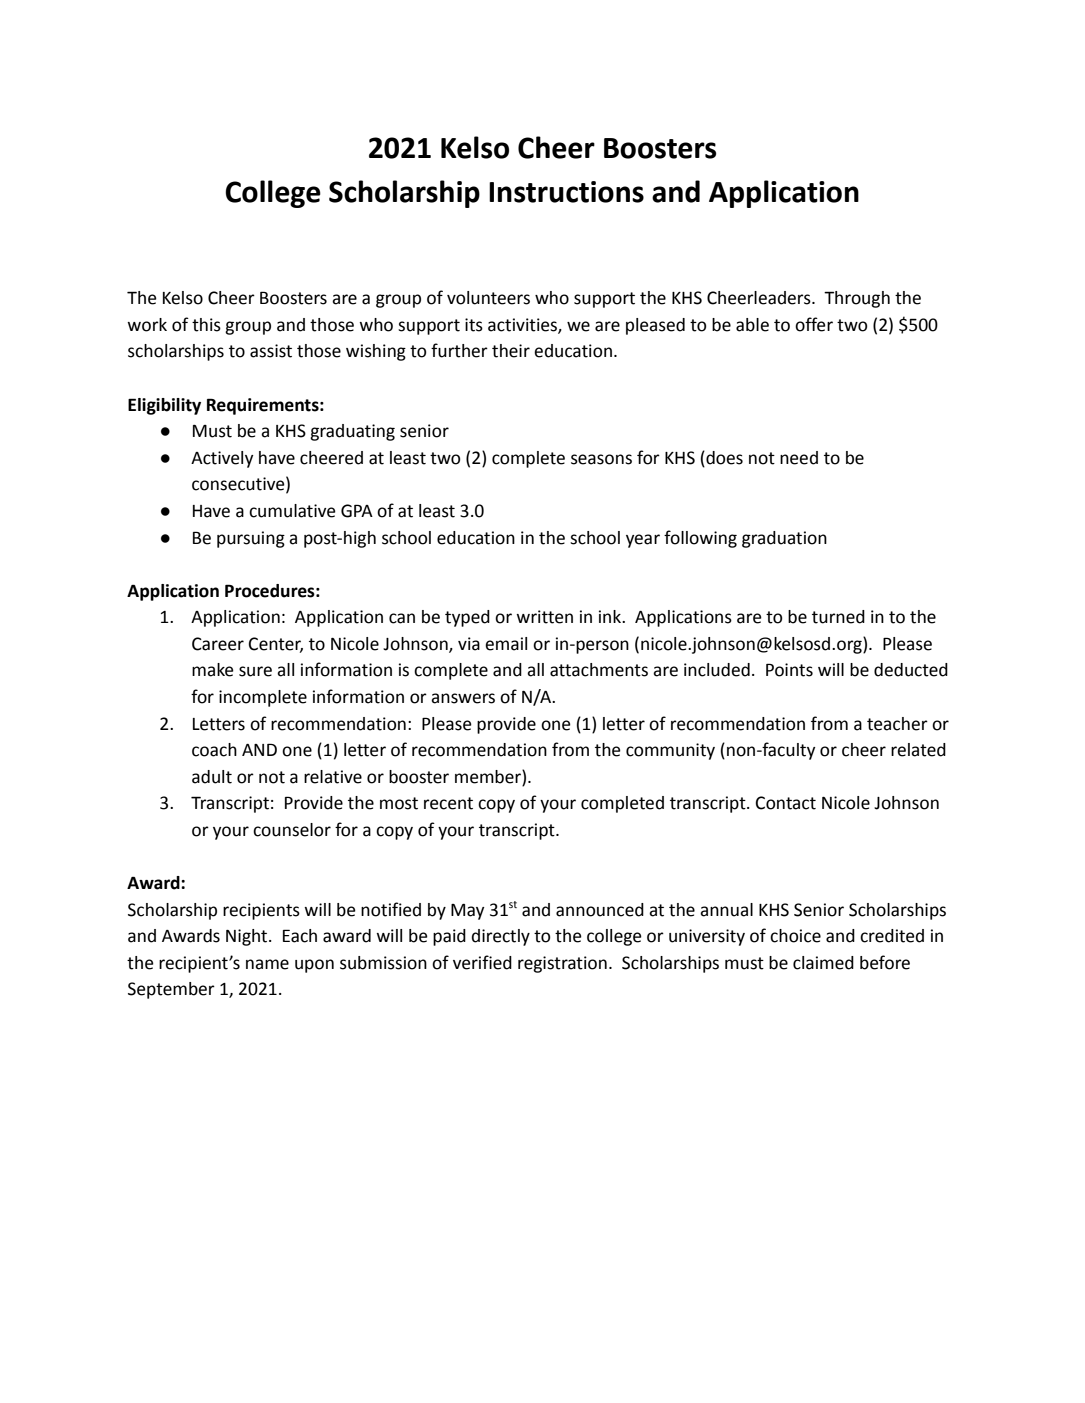  Describe the element at coordinates (267, 964) in the screenshot. I see `name` at that location.
